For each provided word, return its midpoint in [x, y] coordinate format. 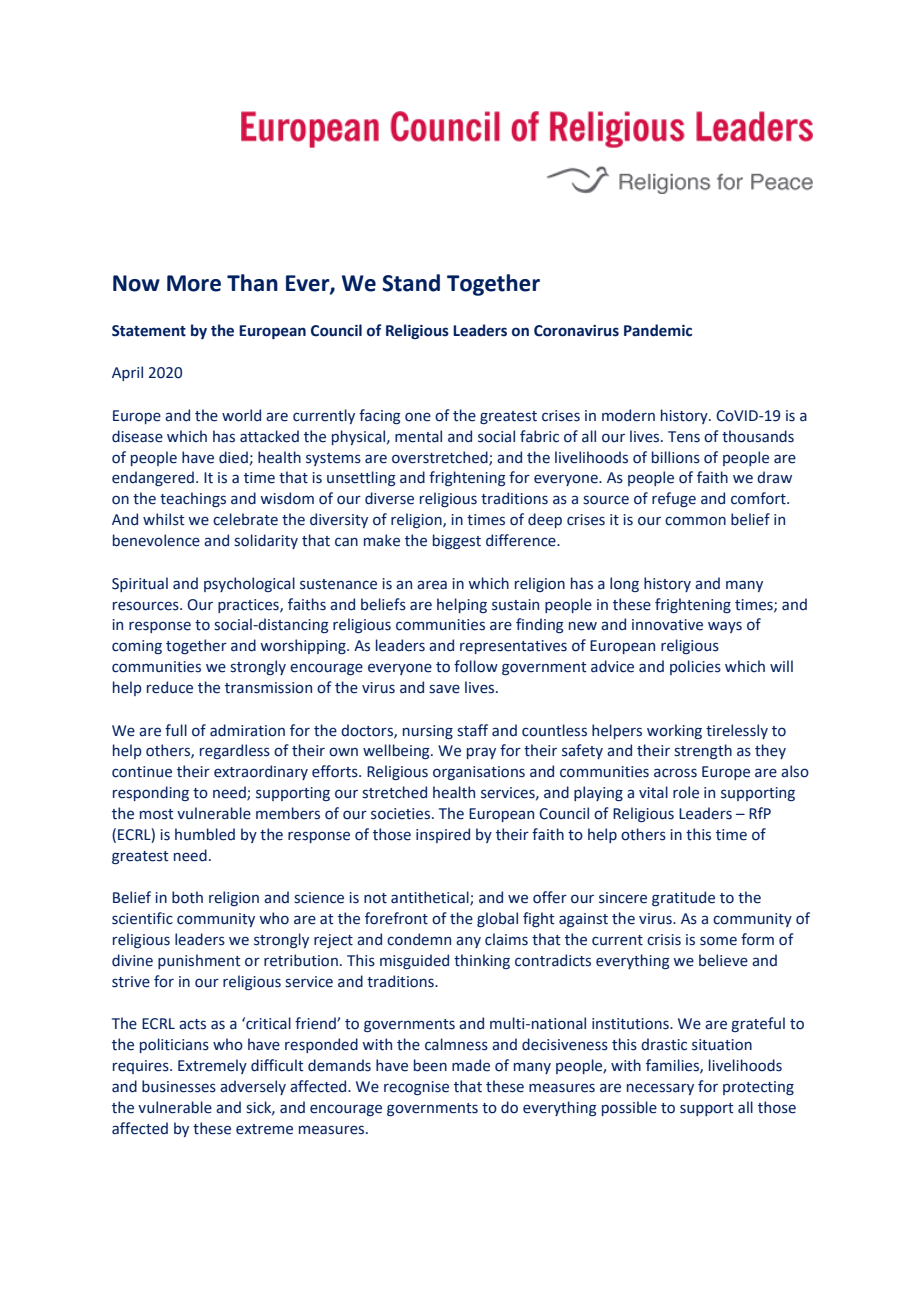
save [444, 689]
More [194, 283]
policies [695, 667]
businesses [179, 1086]
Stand [411, 283]
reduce [170, 687]
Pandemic [658, 330]
